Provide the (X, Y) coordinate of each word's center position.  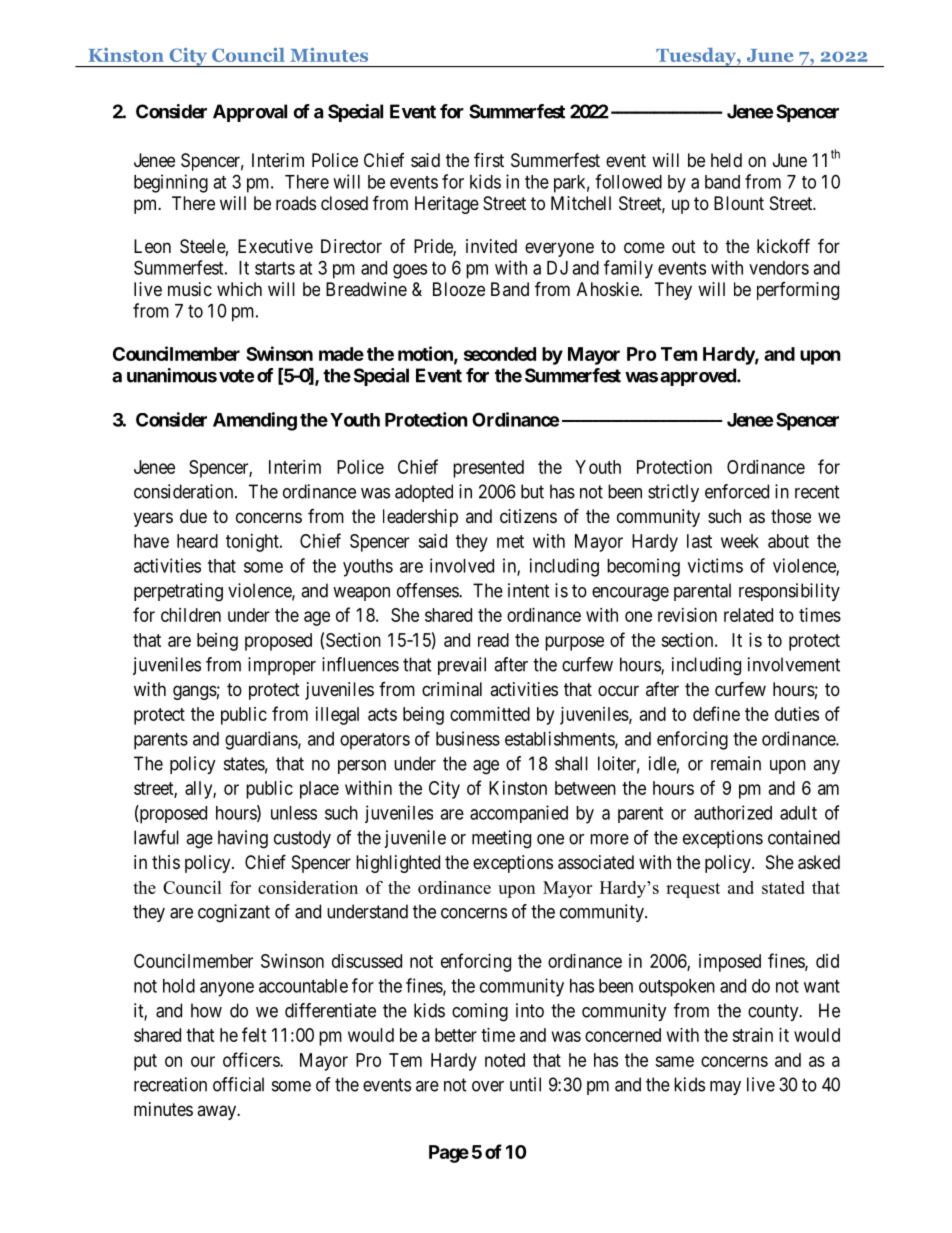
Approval (250, 113)
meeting (501, 839)
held (726, 160)
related (748, 615)
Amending (255, 421)
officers (252, 1059)
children (191, 615)
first (489, 159)
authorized (733, 812)
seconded (500, 354)
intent (529, 590)
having (243, 839)
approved (699, 377)
